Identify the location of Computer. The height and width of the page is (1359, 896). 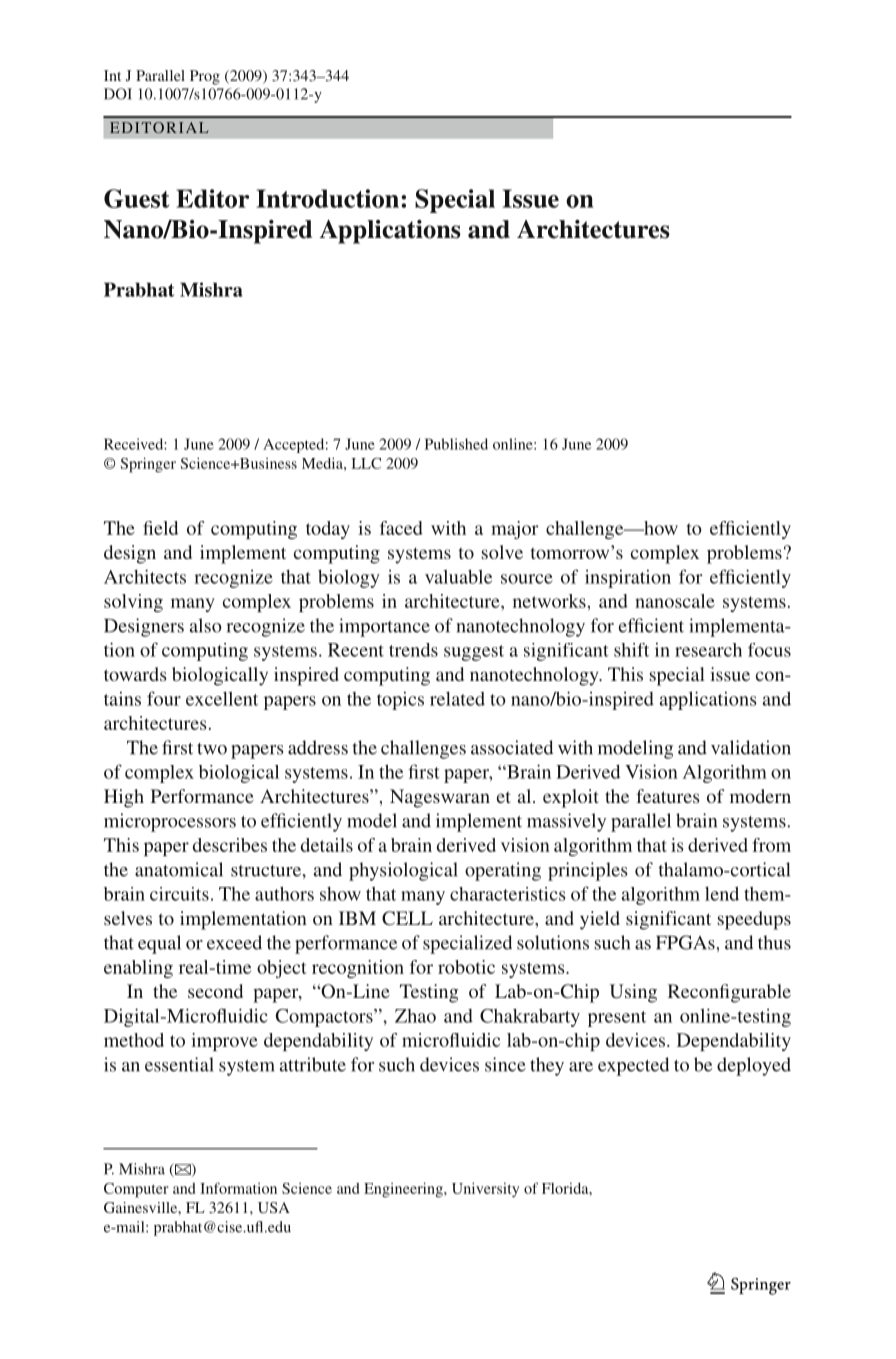
(136, 1190).
